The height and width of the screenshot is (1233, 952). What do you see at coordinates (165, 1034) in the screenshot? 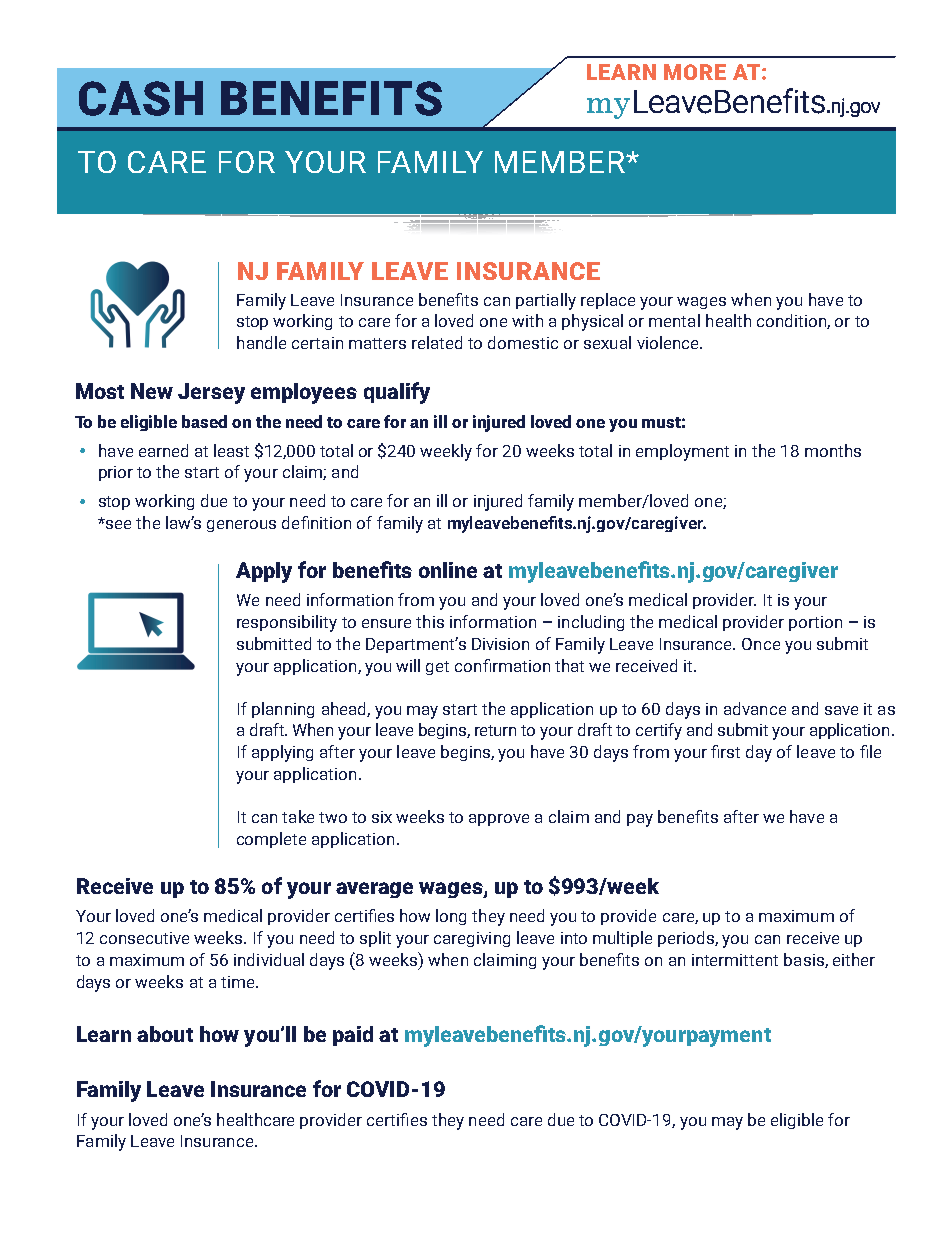
I see `about` at bounding box center [165, 1034].
